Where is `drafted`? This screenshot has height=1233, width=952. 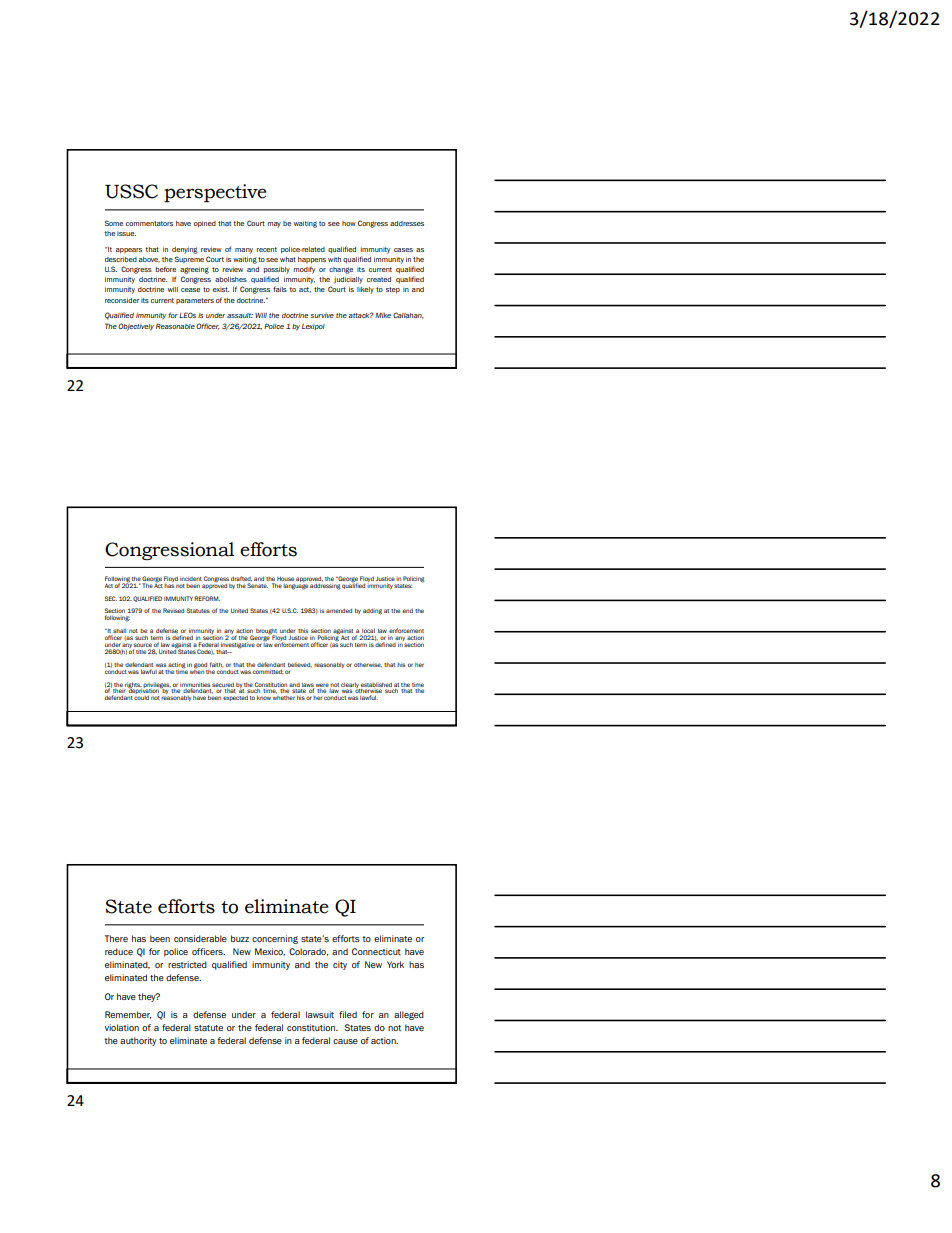
drafted is located at coordinates (241, 579).
